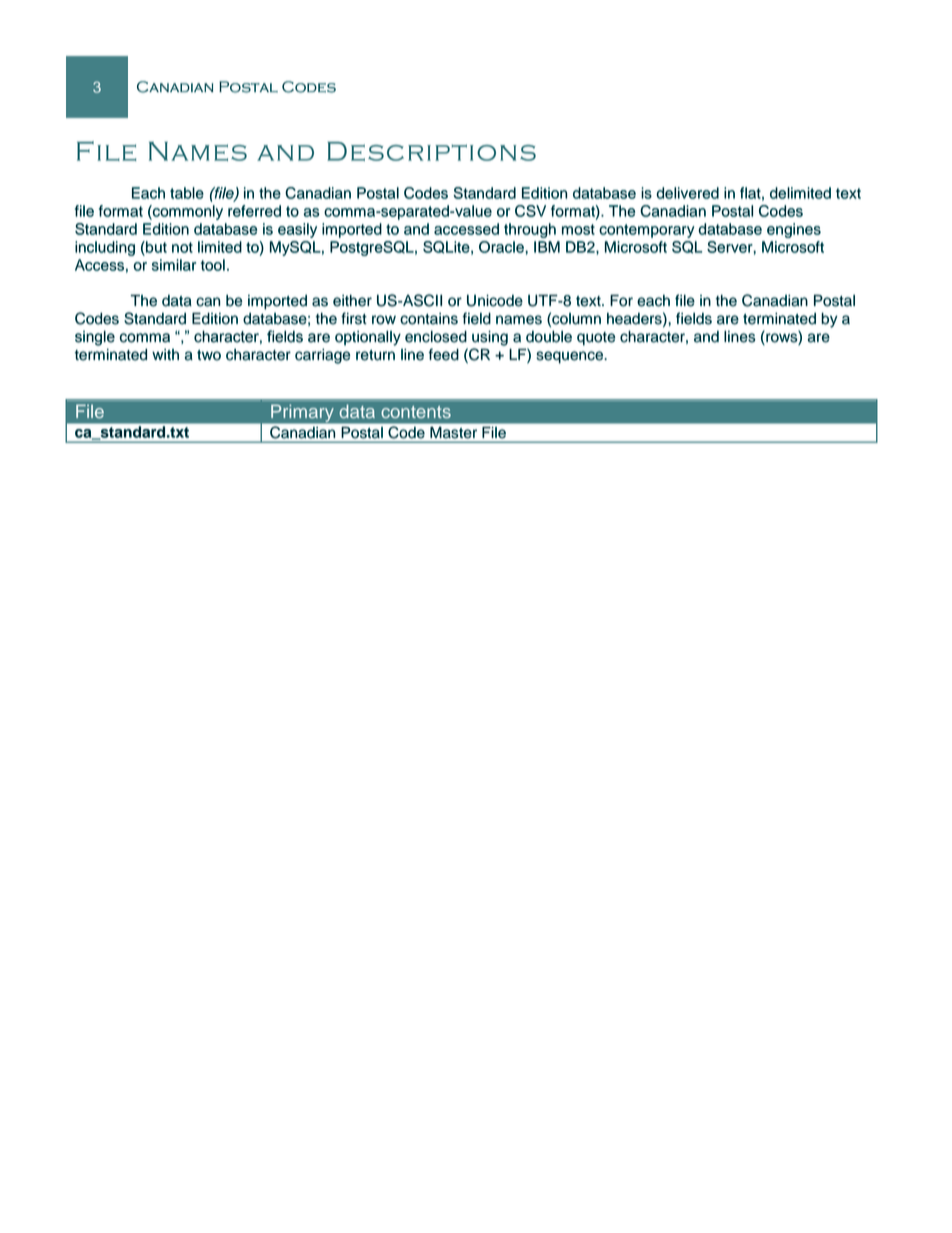 This image has width=952, height=1233. What do you see at coordinates (444, 354) in the image?
I see `feed` at bounding box center [444, 354].
